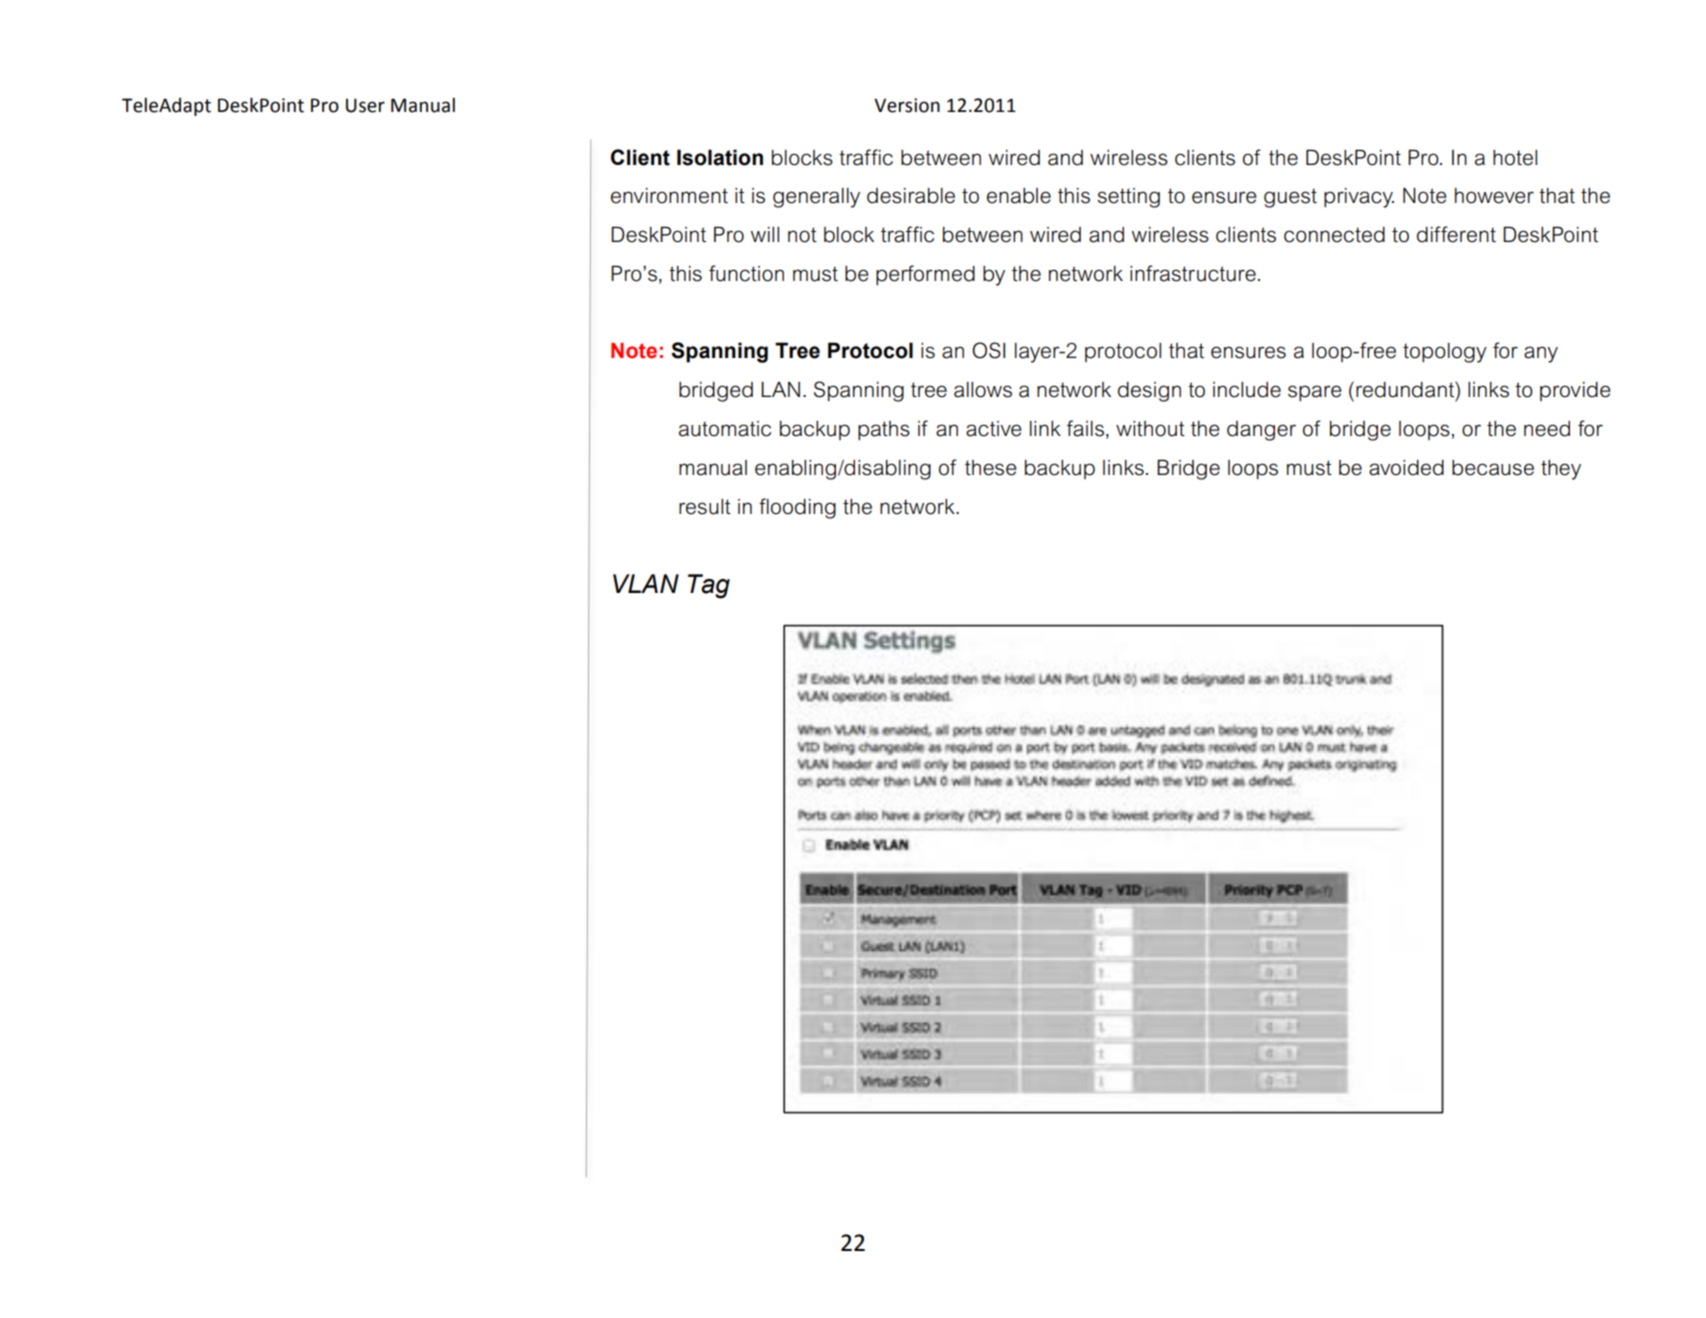  Describe the element at coordinates (1445, 353) in the image. I see `topology` at that location.
